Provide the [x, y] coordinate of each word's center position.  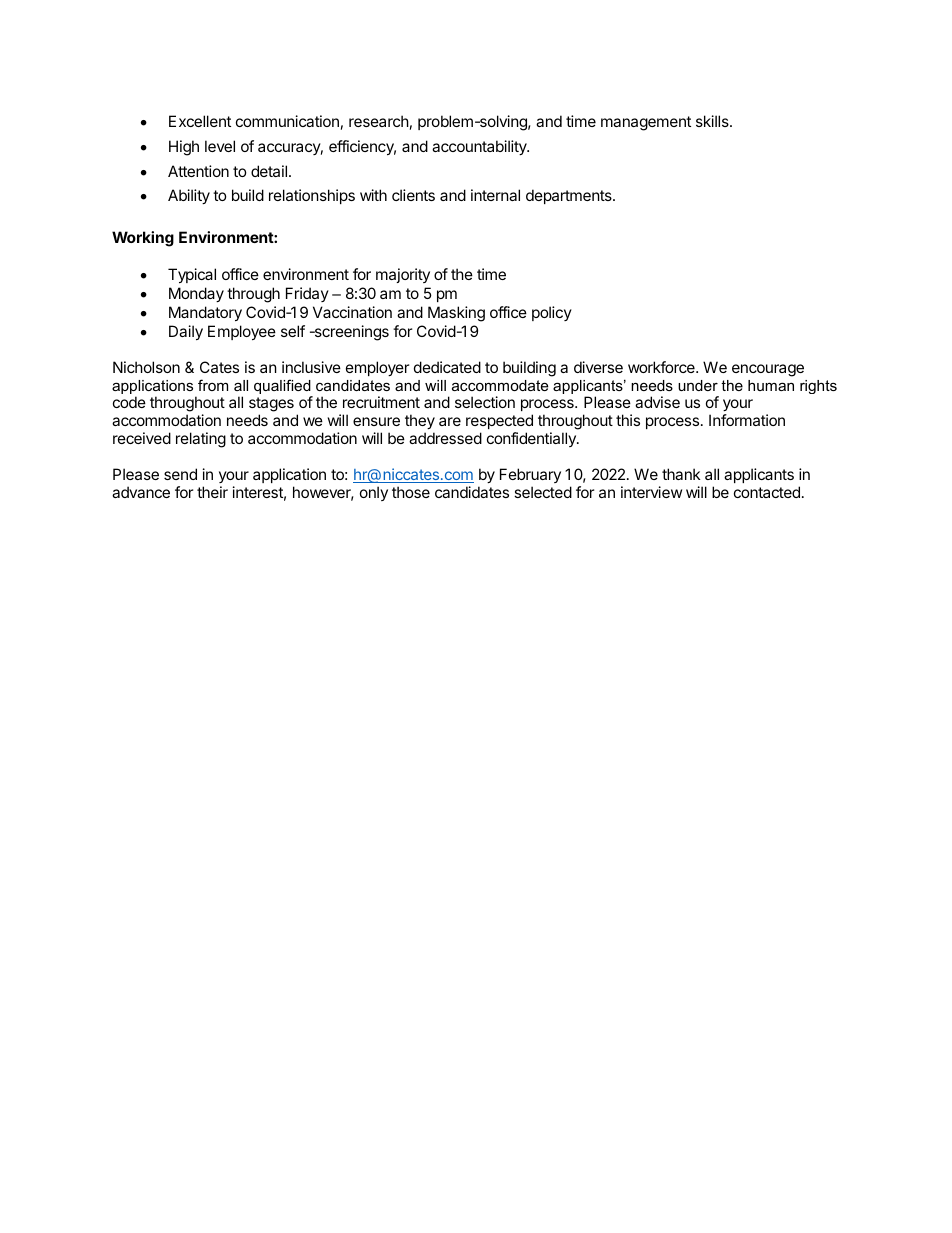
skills [713, 121]
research [379, 121]
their [212, 492]
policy [552, 313]
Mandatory [205, 313]
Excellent [200, 121]
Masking [456, 314]
